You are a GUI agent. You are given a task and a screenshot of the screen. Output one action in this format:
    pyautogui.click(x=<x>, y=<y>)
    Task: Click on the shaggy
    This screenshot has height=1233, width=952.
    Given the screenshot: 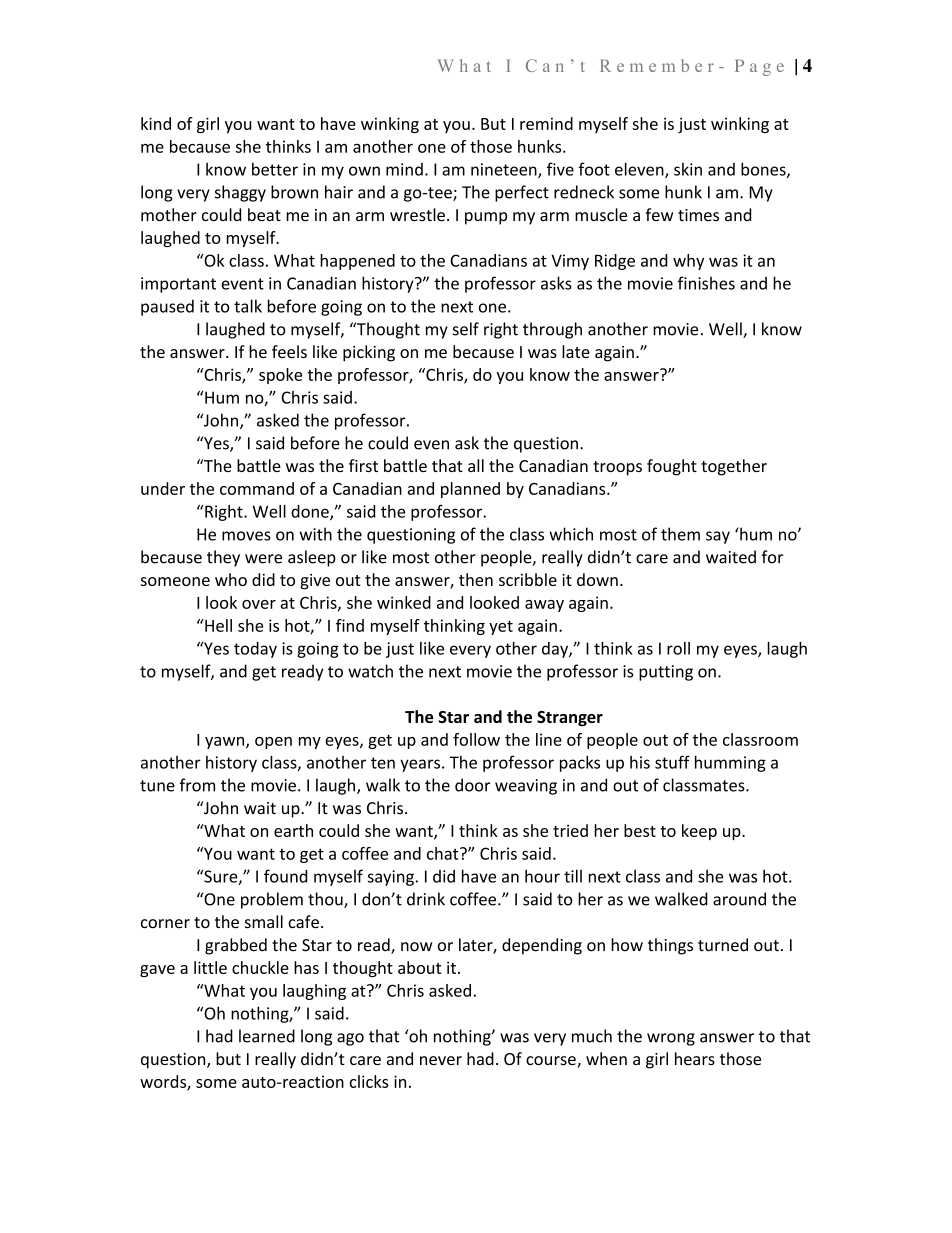 What is the action you would take?
    pyautogui.click(x=240, y=193)
